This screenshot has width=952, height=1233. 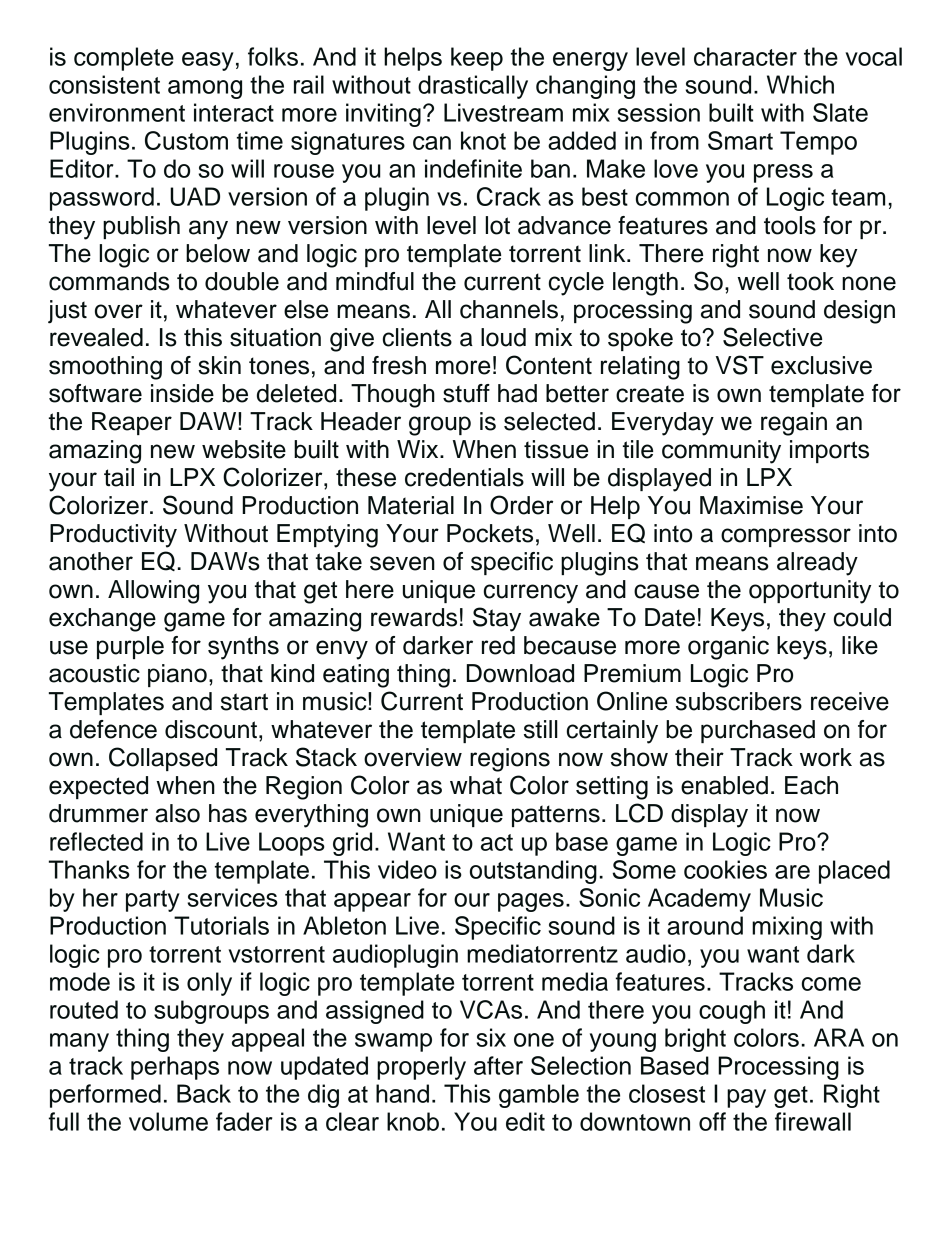 What do you see at coordinates (498, 1065) in the screenshot?
I see `after` at bounding box center [498, 1065].
